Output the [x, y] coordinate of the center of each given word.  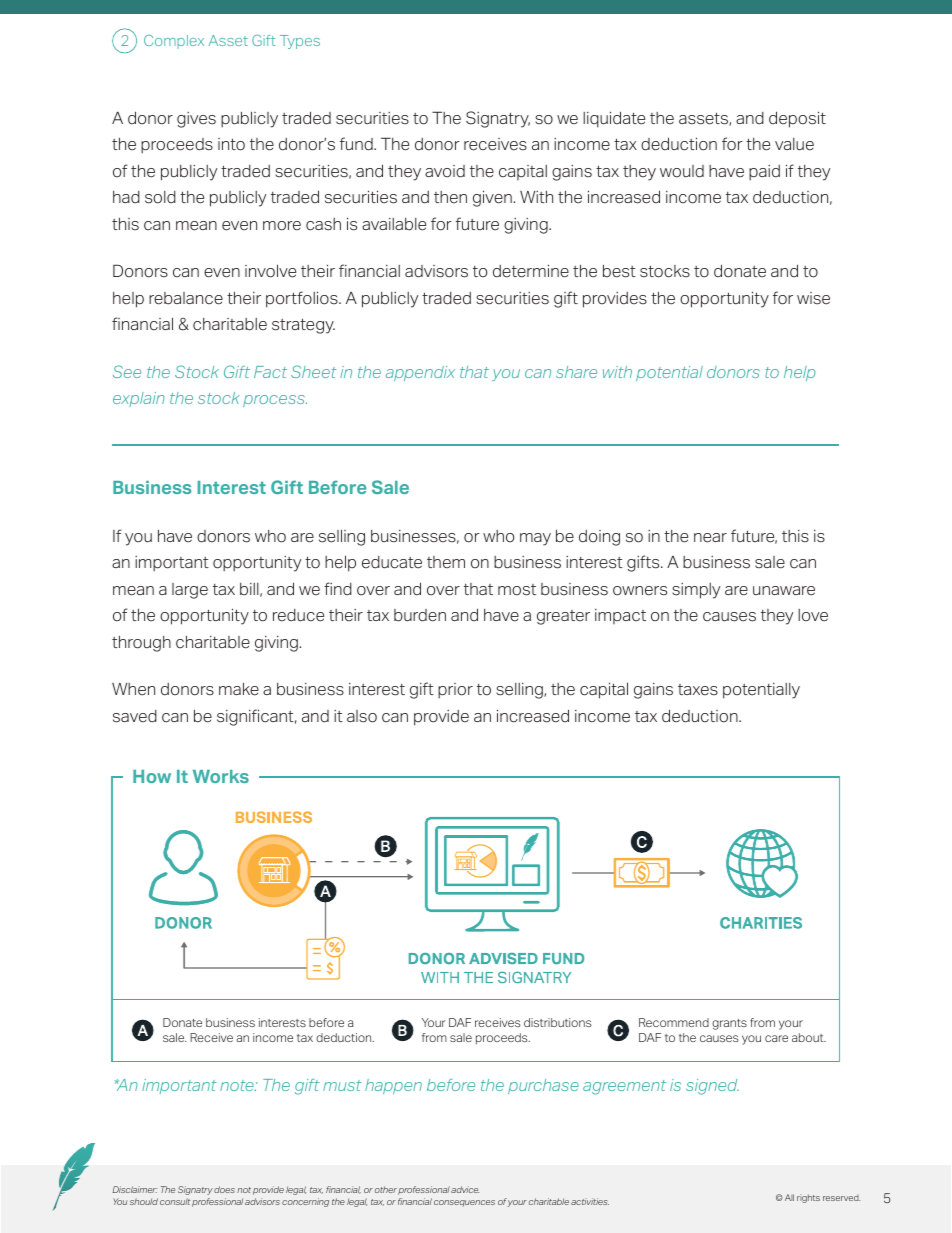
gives [196, 120]
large [190, 591]
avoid [445, 171]
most [517, 590]
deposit [797, 119]
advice [465, 1189]
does [224, 1189]
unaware [784, 591]
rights [808, 1198]
